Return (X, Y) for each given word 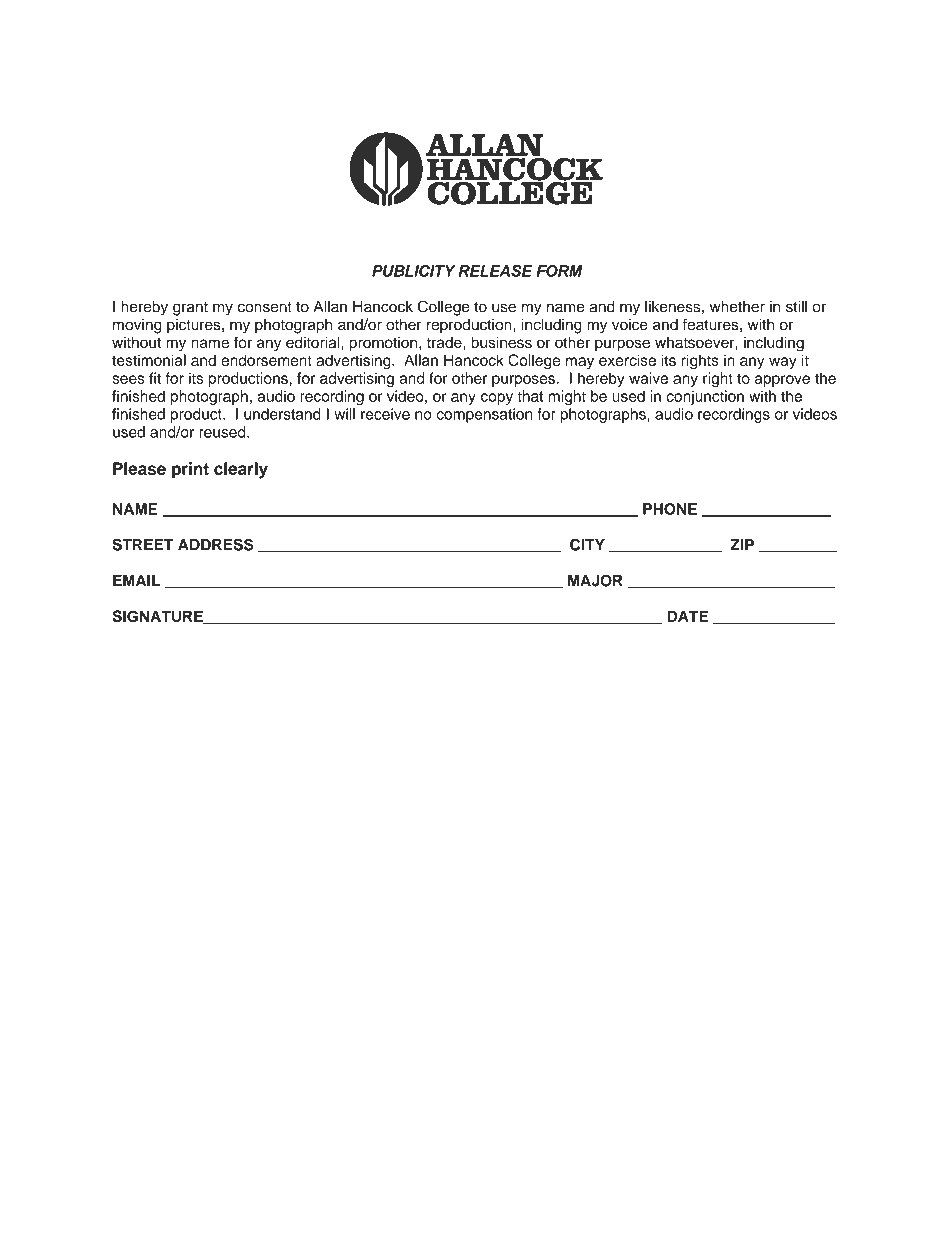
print (190, 470)
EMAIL (136, 581)
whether (737, 307)
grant (190, 309)
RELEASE (495, 271)
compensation (484, 415)
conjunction (705, 397)
